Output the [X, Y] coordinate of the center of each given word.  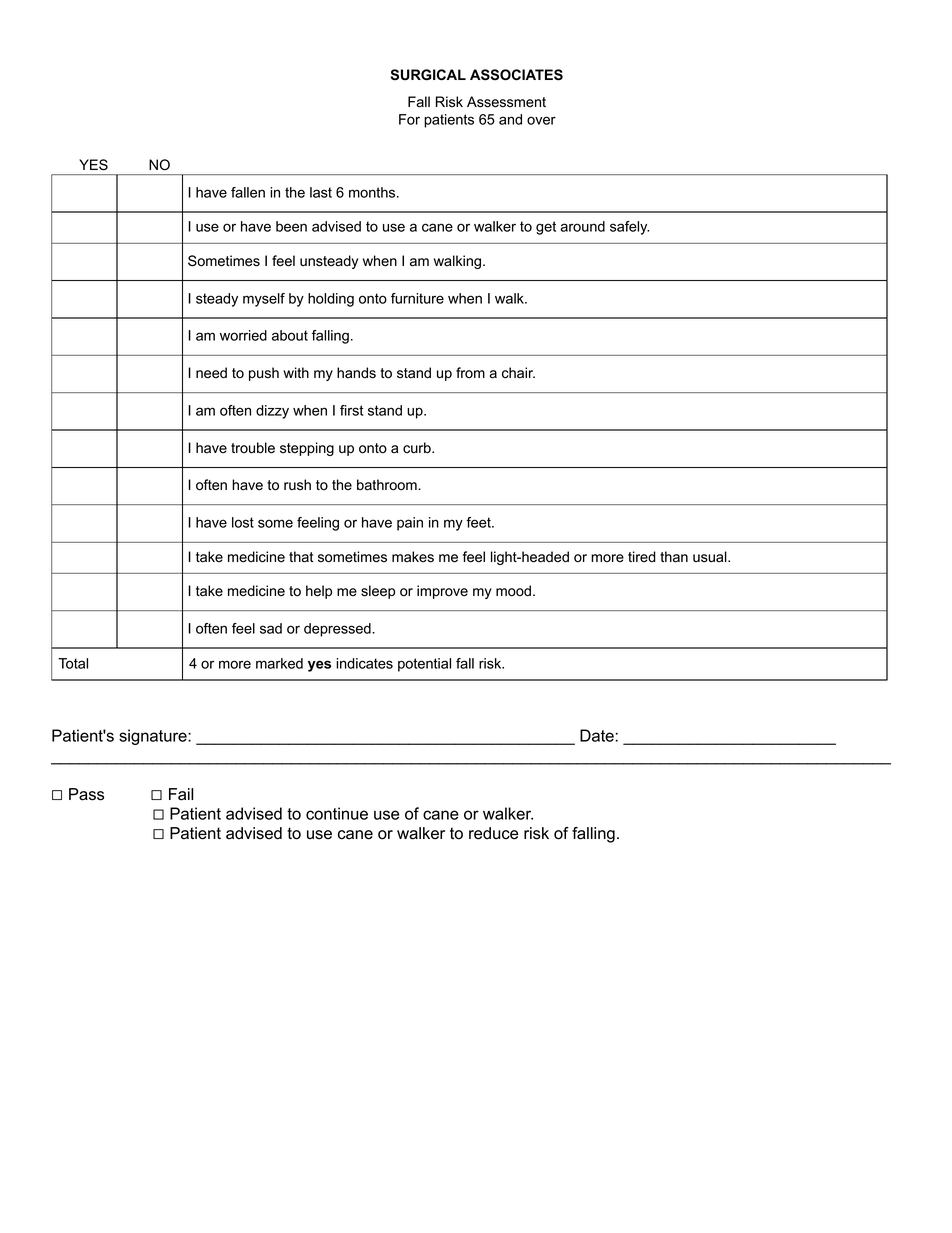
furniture [417, 298]
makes [413, 557]
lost [243, 522]
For [409, 119]
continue [337, 813]
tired [642, 557]
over [541, 120]
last [321, 192]
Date [597, 735]
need [211, 373]
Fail [181, 794]
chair [518, 373]
